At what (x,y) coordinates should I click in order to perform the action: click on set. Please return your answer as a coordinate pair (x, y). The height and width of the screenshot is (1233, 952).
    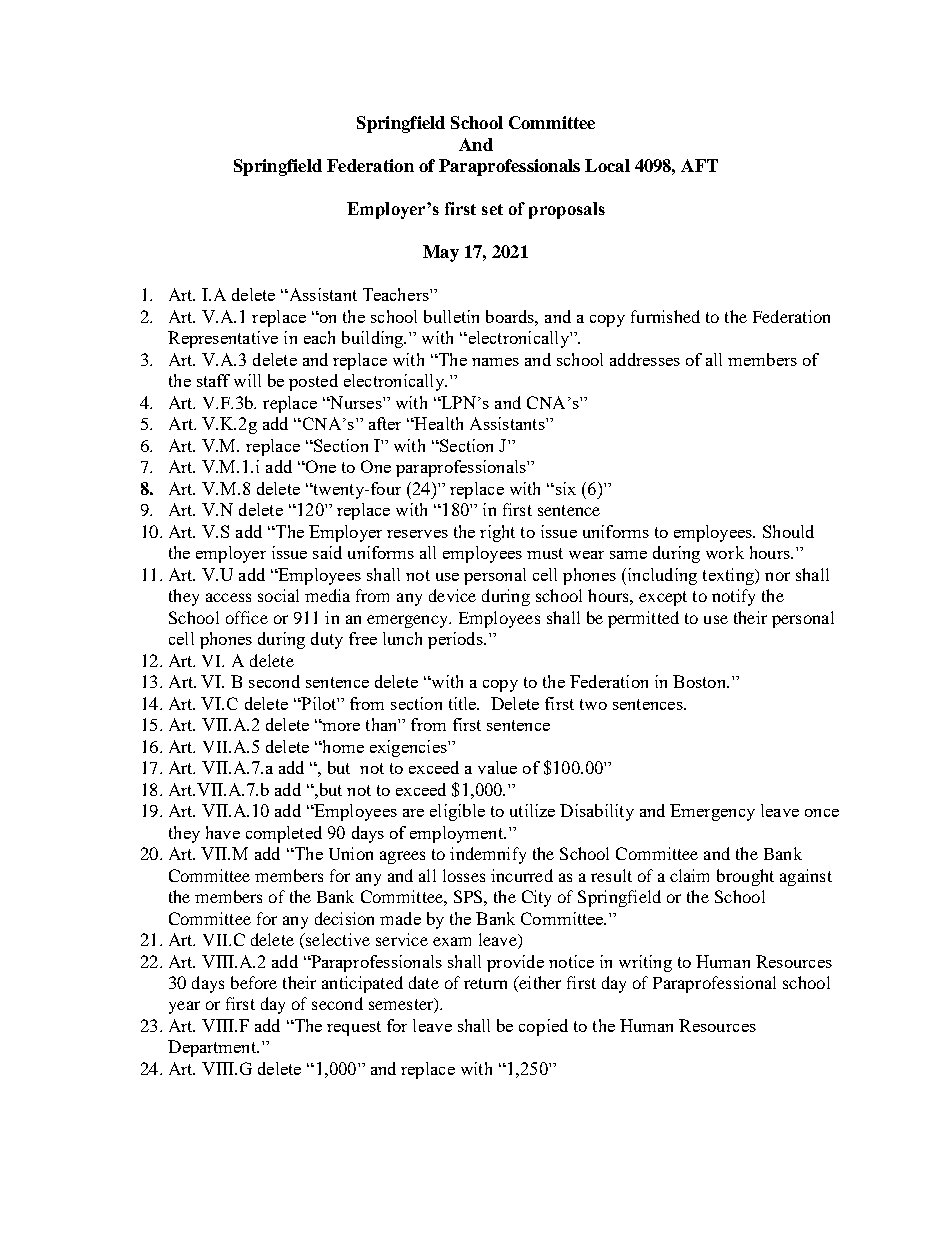
    Looking at the image, I should click on (492, 209).
